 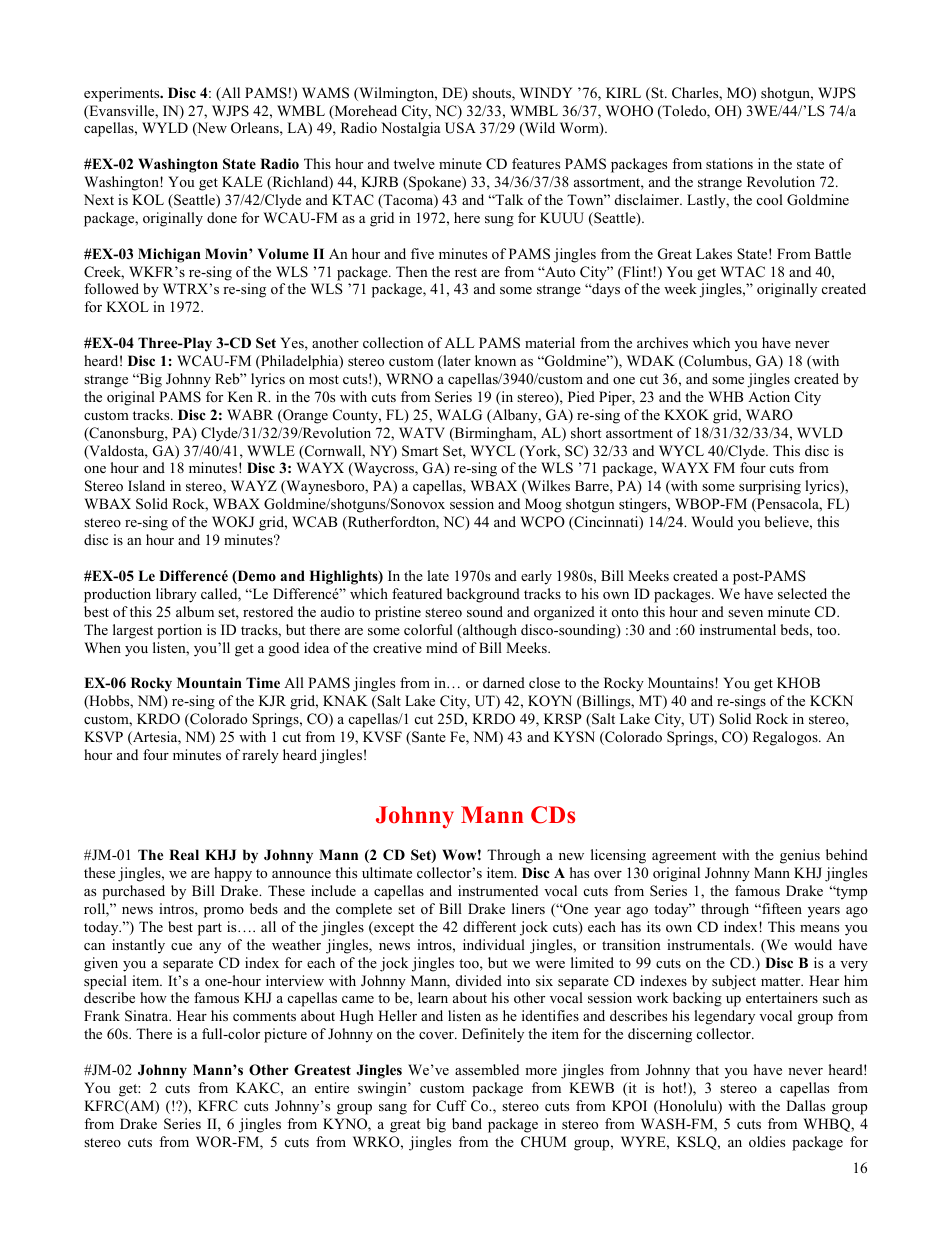 What do you see at coordinates (489, 631) in the screenshot?
I see `although` at bounding box center [489, 631].
